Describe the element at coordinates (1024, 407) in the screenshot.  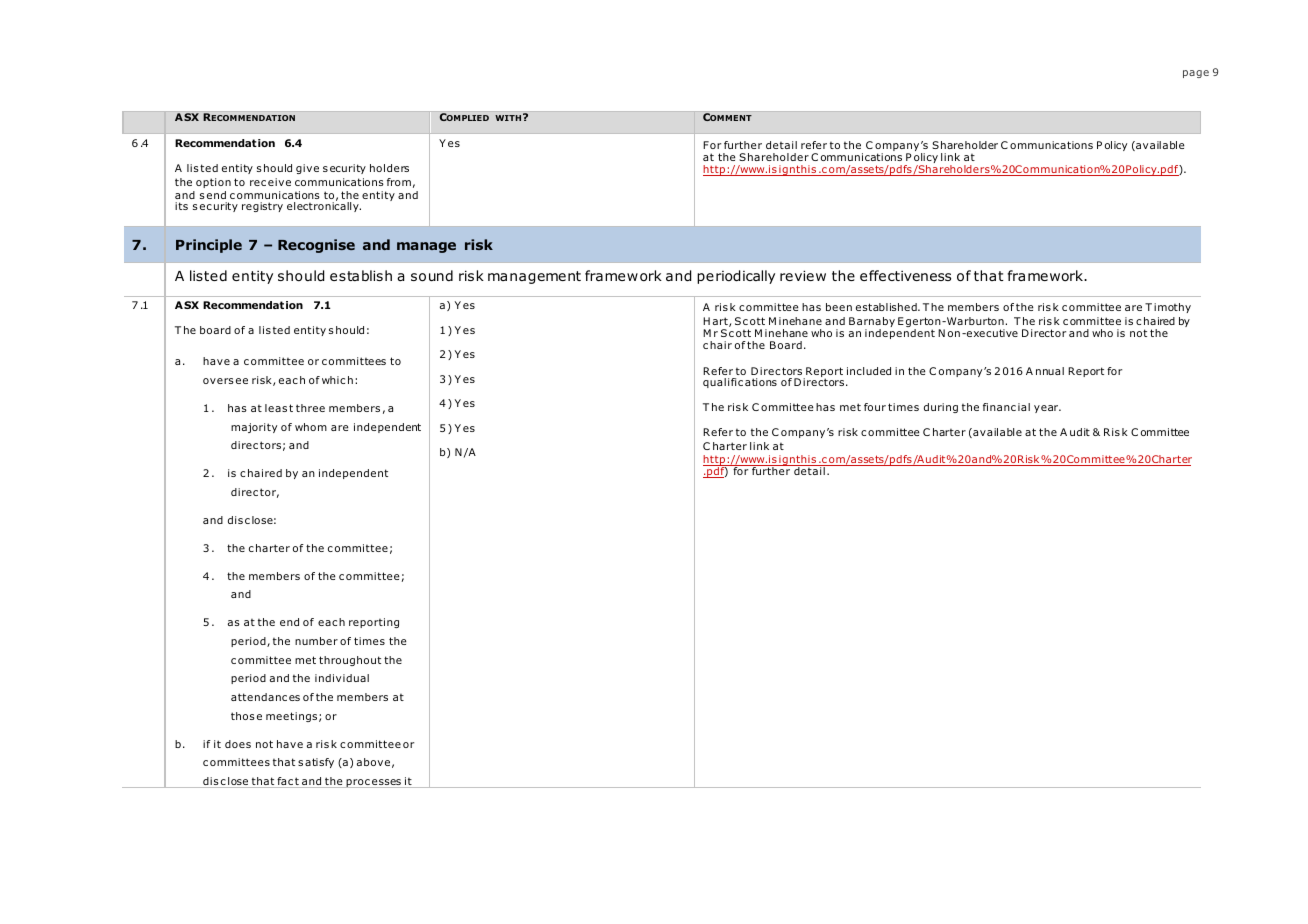
I see `ial` at that location.
